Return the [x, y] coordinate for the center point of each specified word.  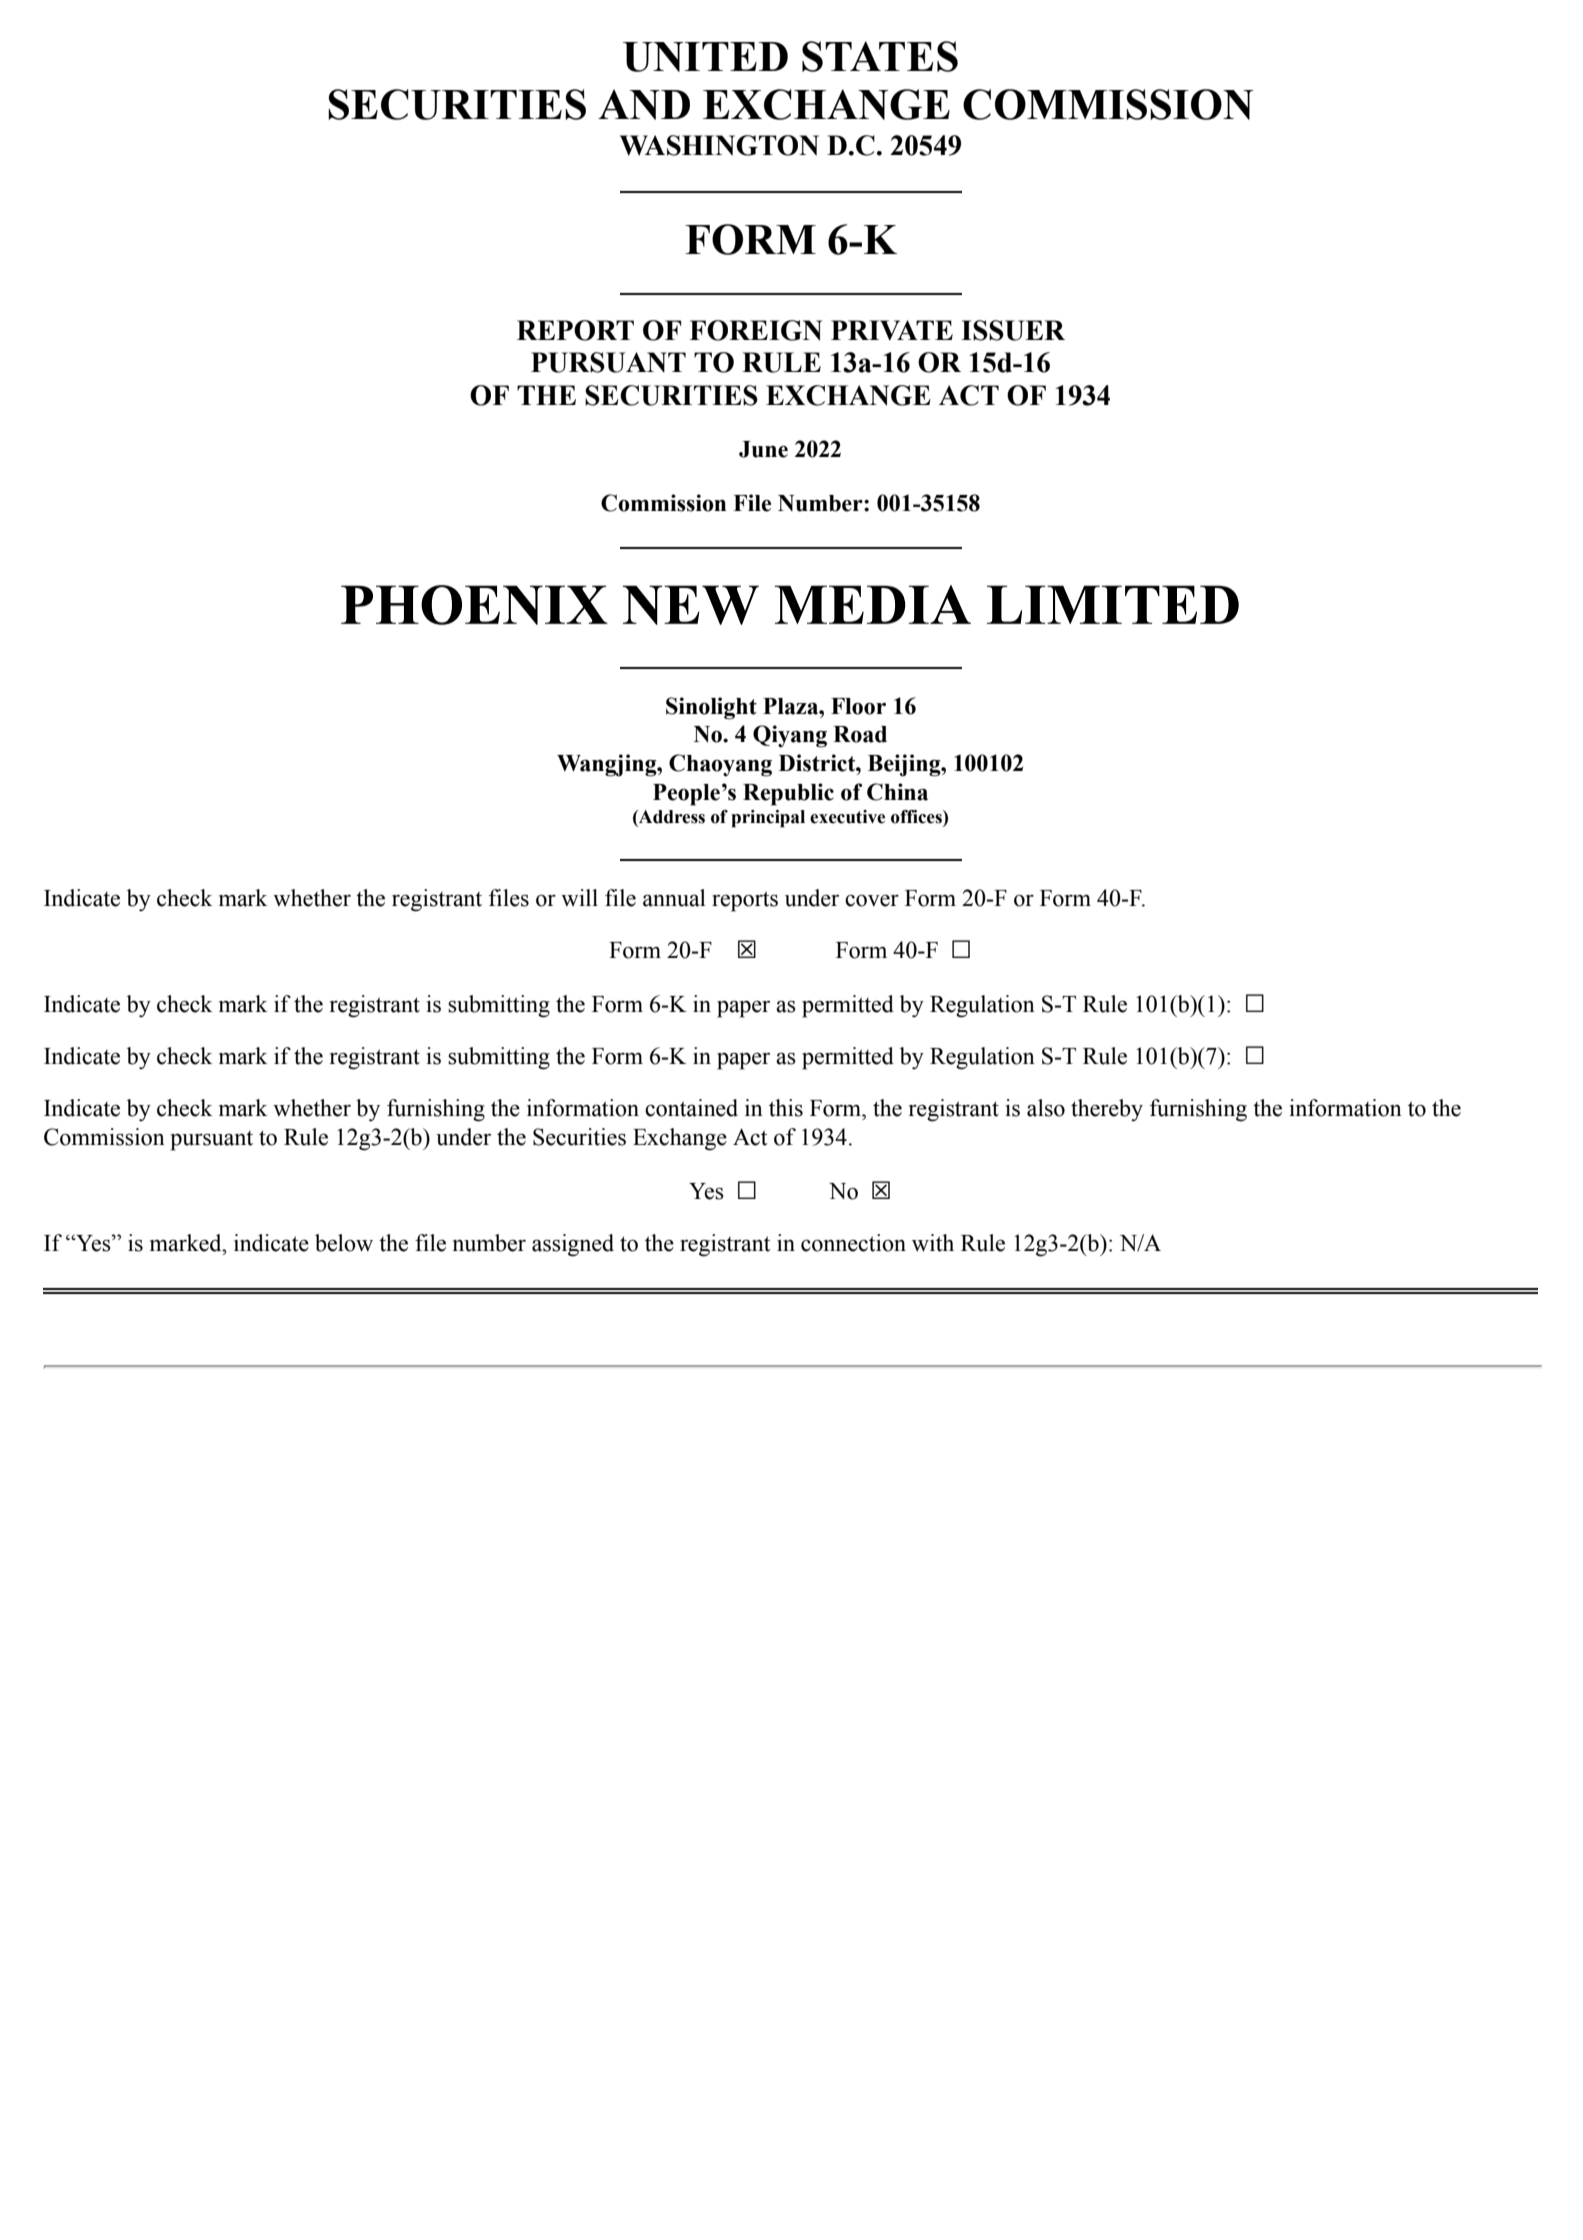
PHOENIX [474, 605]
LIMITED [1113, 604]
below [344, 1243]
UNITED [705, 57]
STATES [880, 56]
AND [644, 104]
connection [853, 1243]
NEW [691, 605]
